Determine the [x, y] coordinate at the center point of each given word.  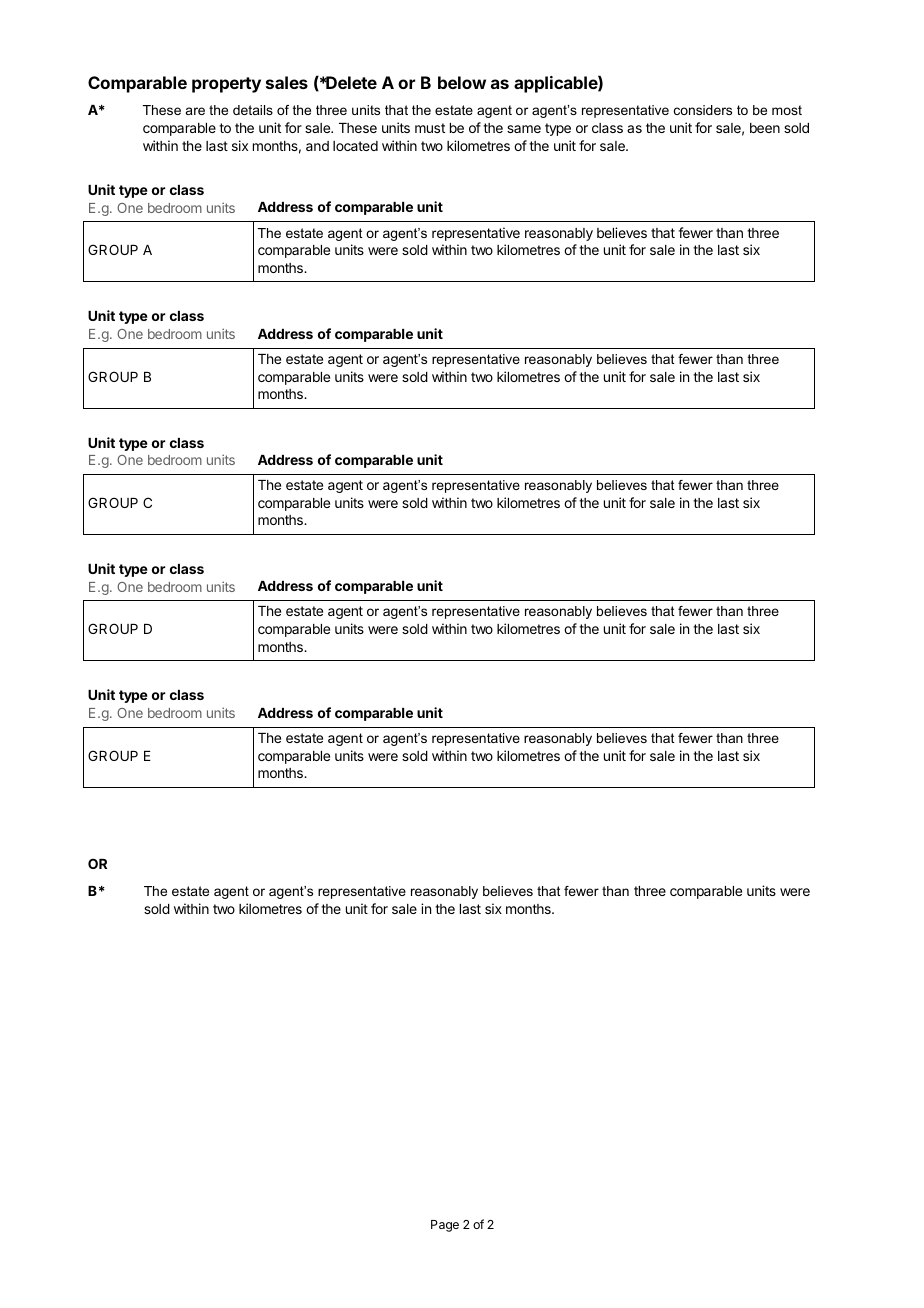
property [226, 85]
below [462, 82]
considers [703, 110]
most [787, 110]
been [765, 128]
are [195, 111]
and [317, 146]
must [430, 128]
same [524, 129]
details [253, 110]
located [355, 146]
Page [445, 1226]
